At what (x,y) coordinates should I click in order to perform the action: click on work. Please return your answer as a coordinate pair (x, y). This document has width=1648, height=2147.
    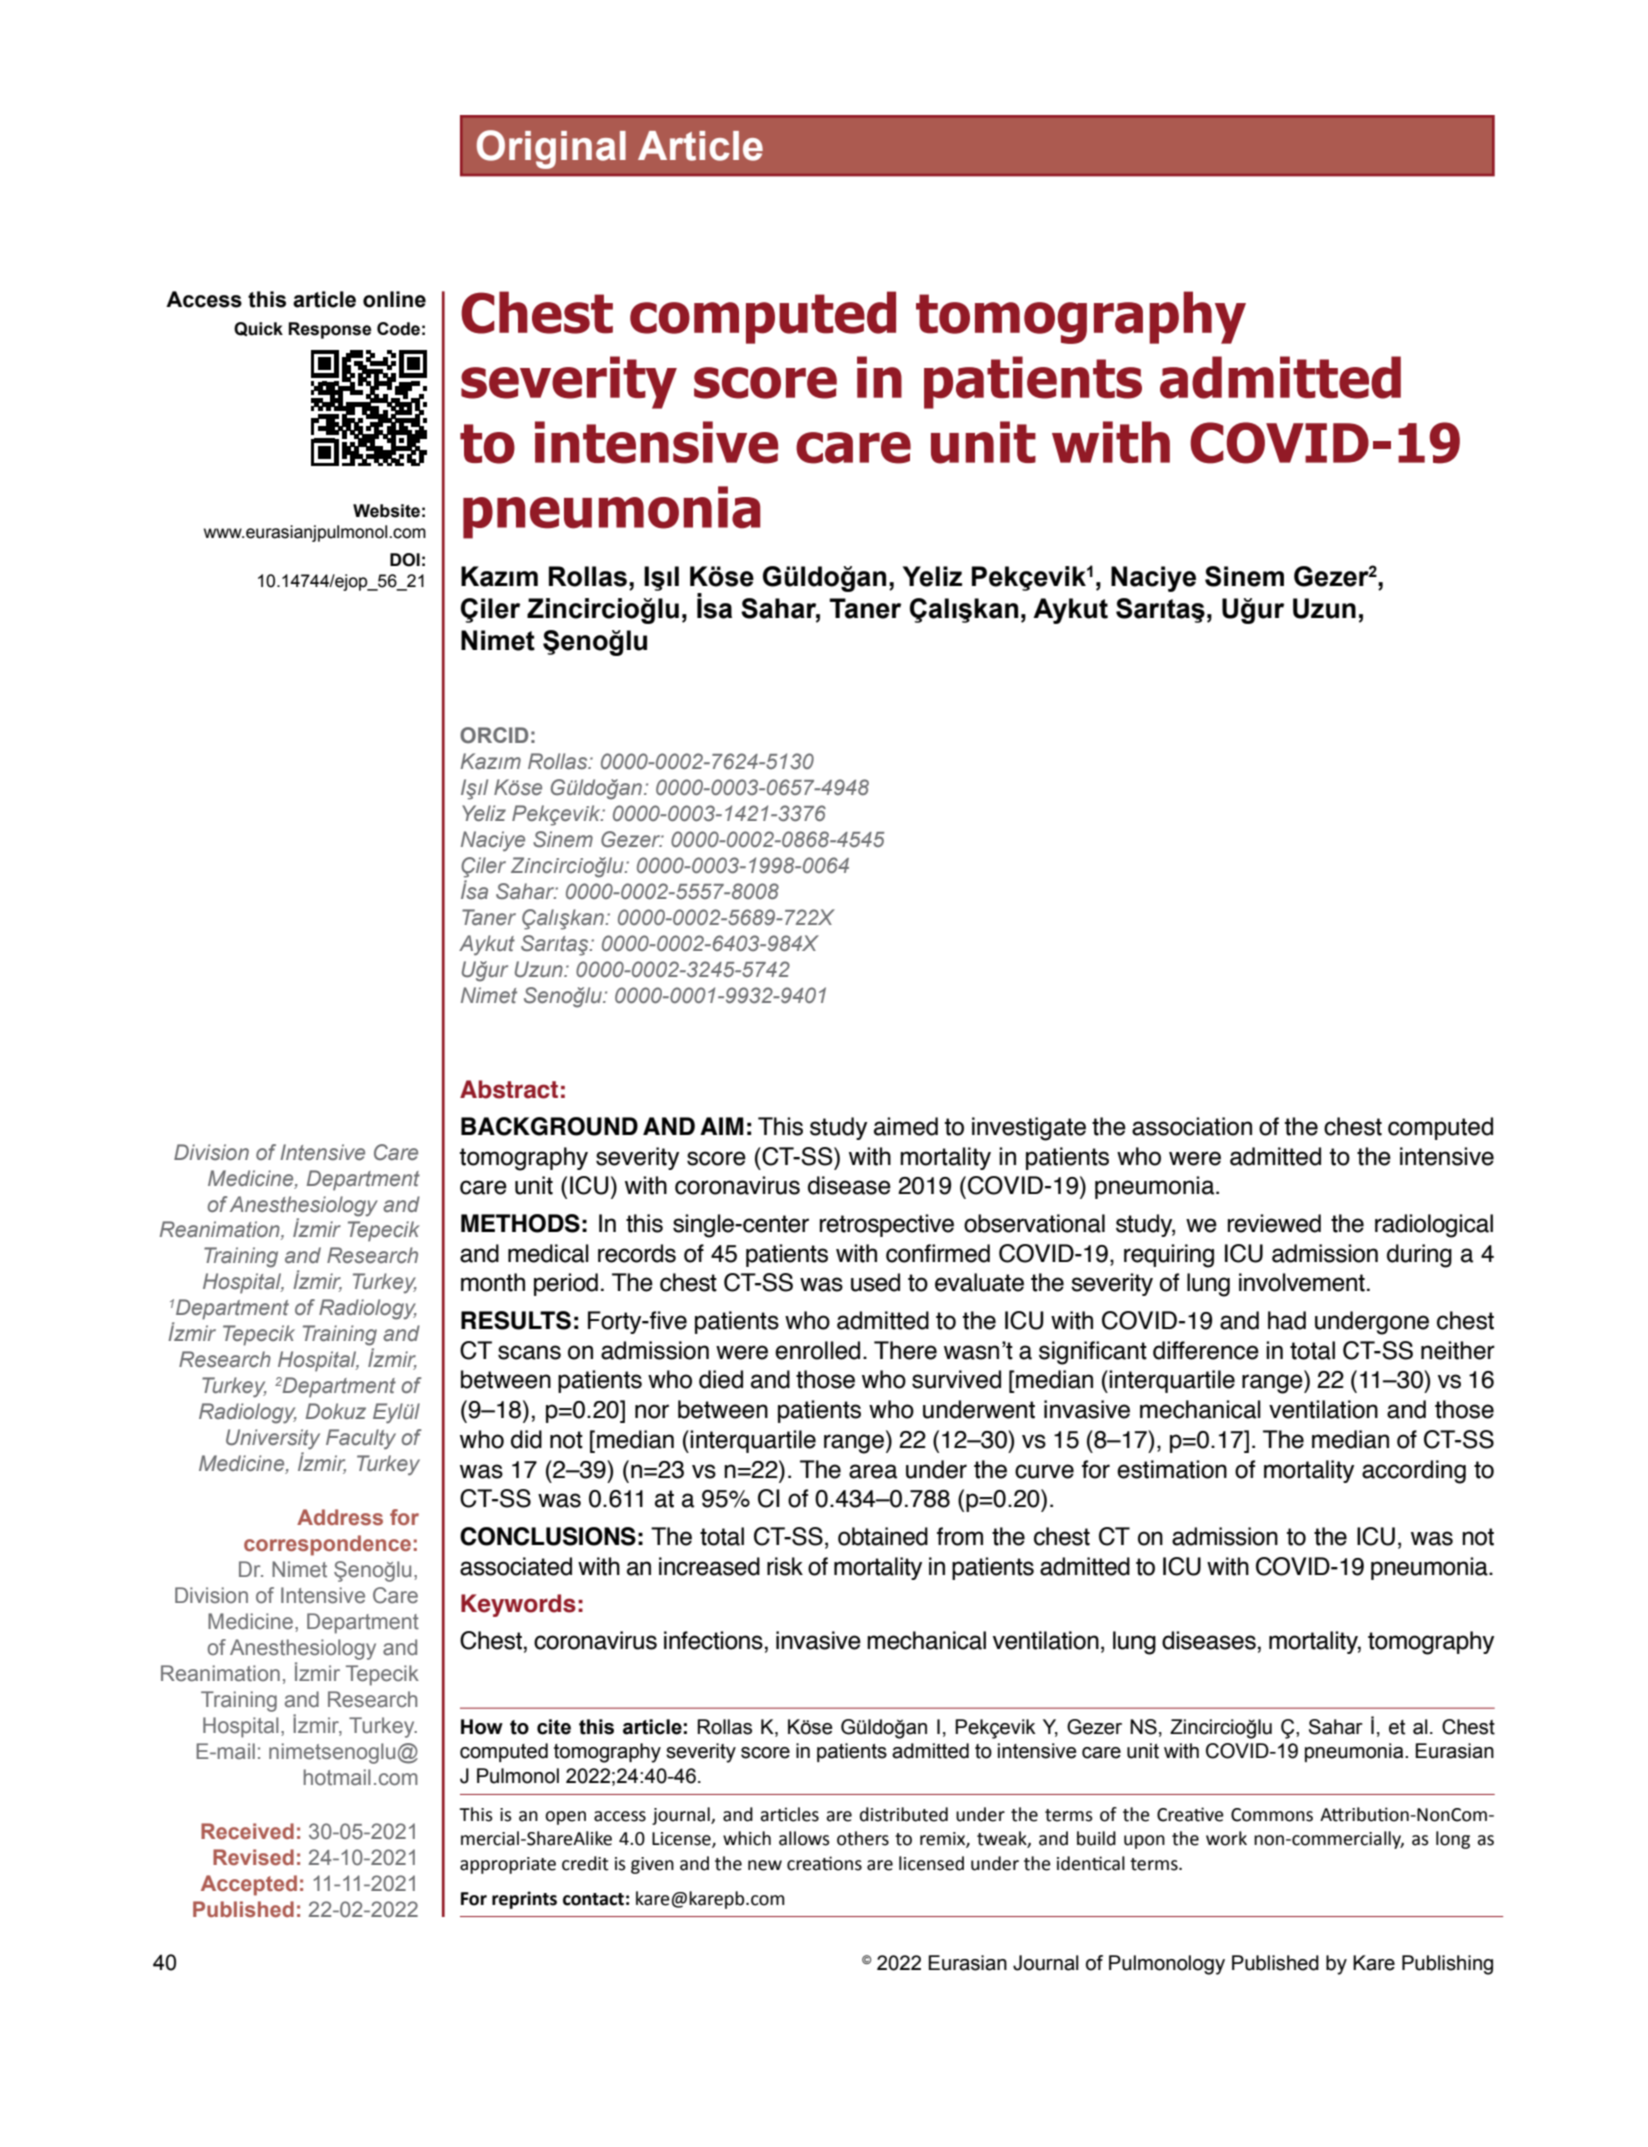
    Looking at the image, I should click on (1226, 1838).
